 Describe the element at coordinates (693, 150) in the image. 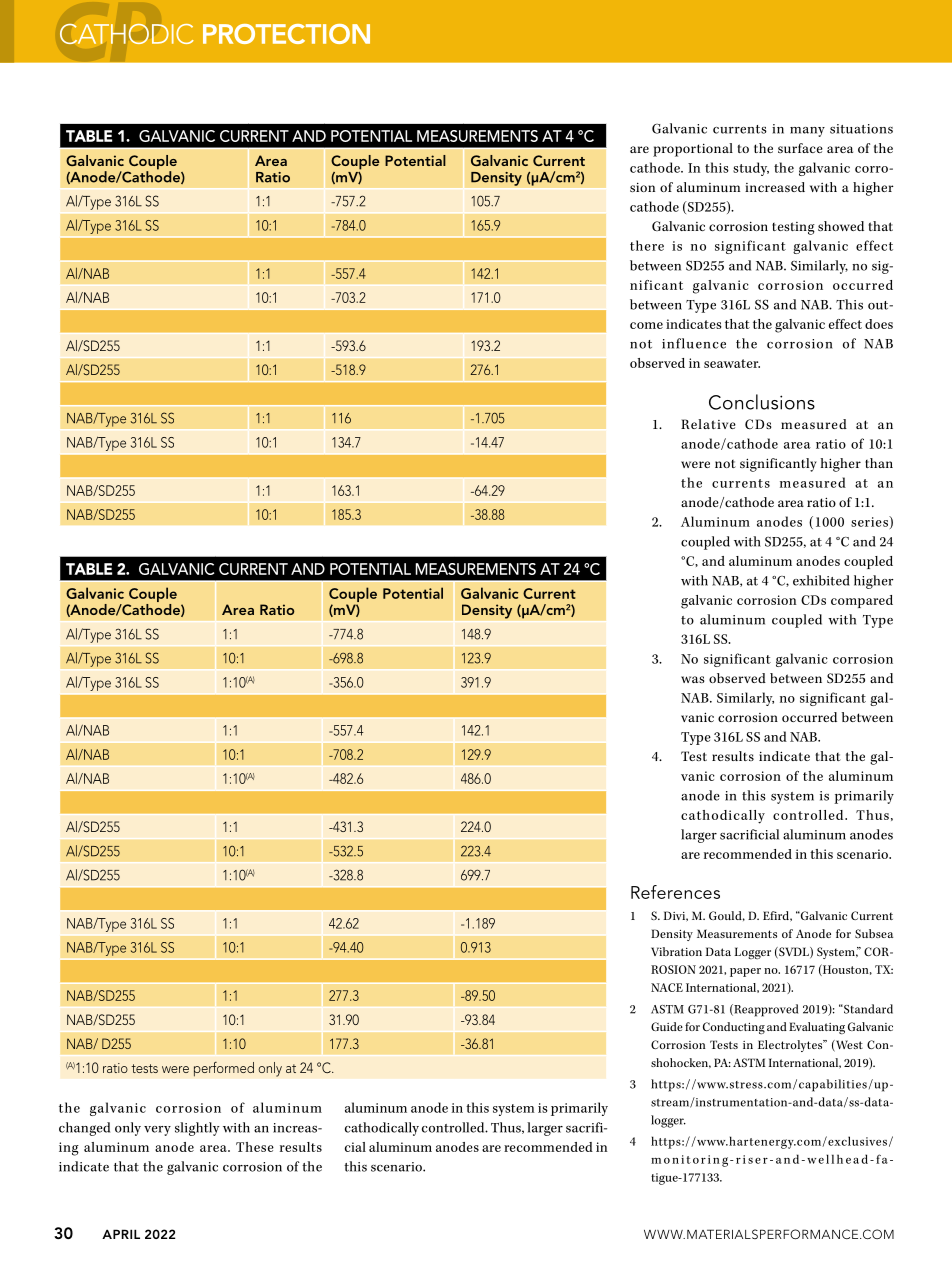

I see `proportional` at that location.
